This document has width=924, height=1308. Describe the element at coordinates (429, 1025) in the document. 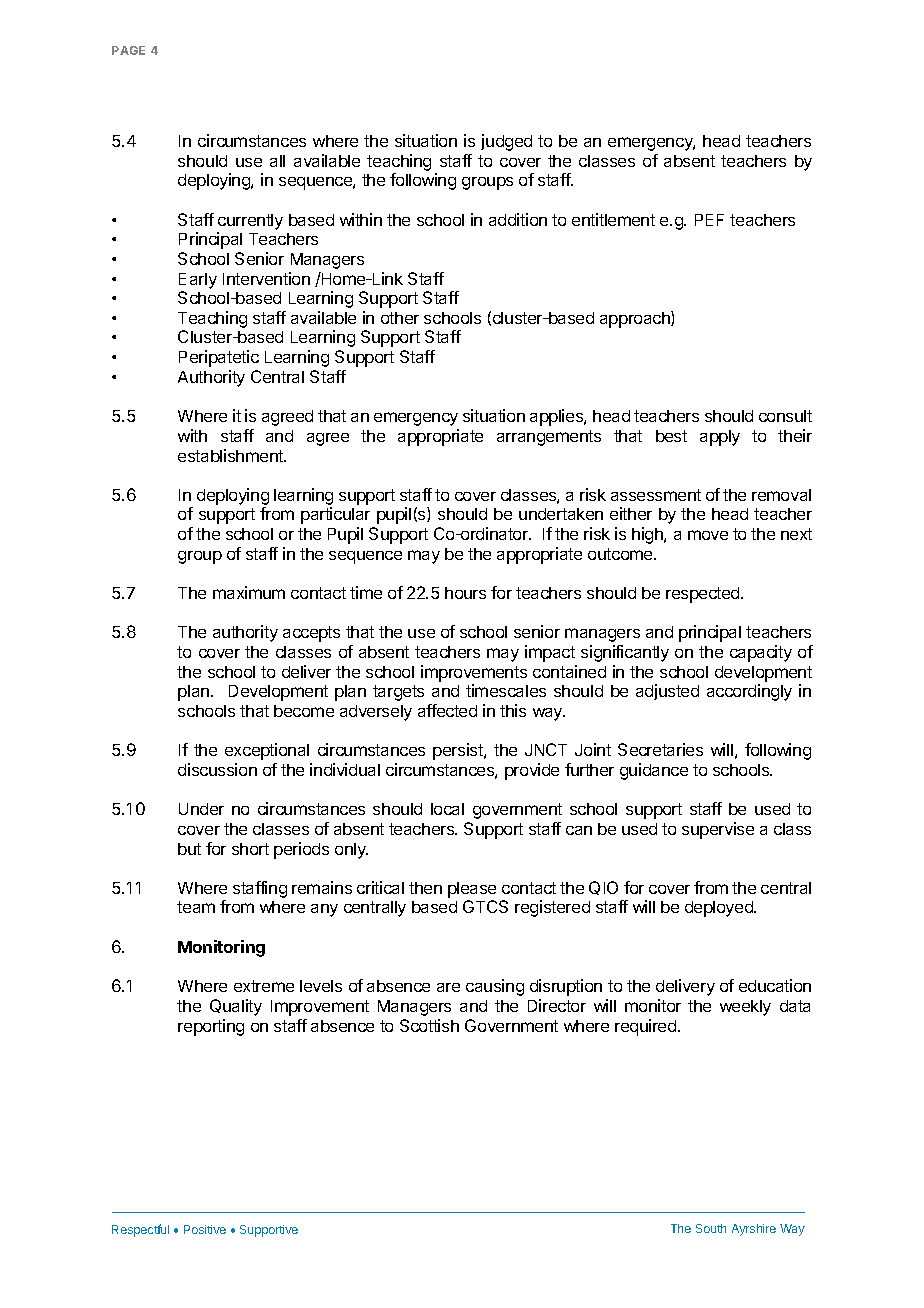

I see `Scottish` at that location.
